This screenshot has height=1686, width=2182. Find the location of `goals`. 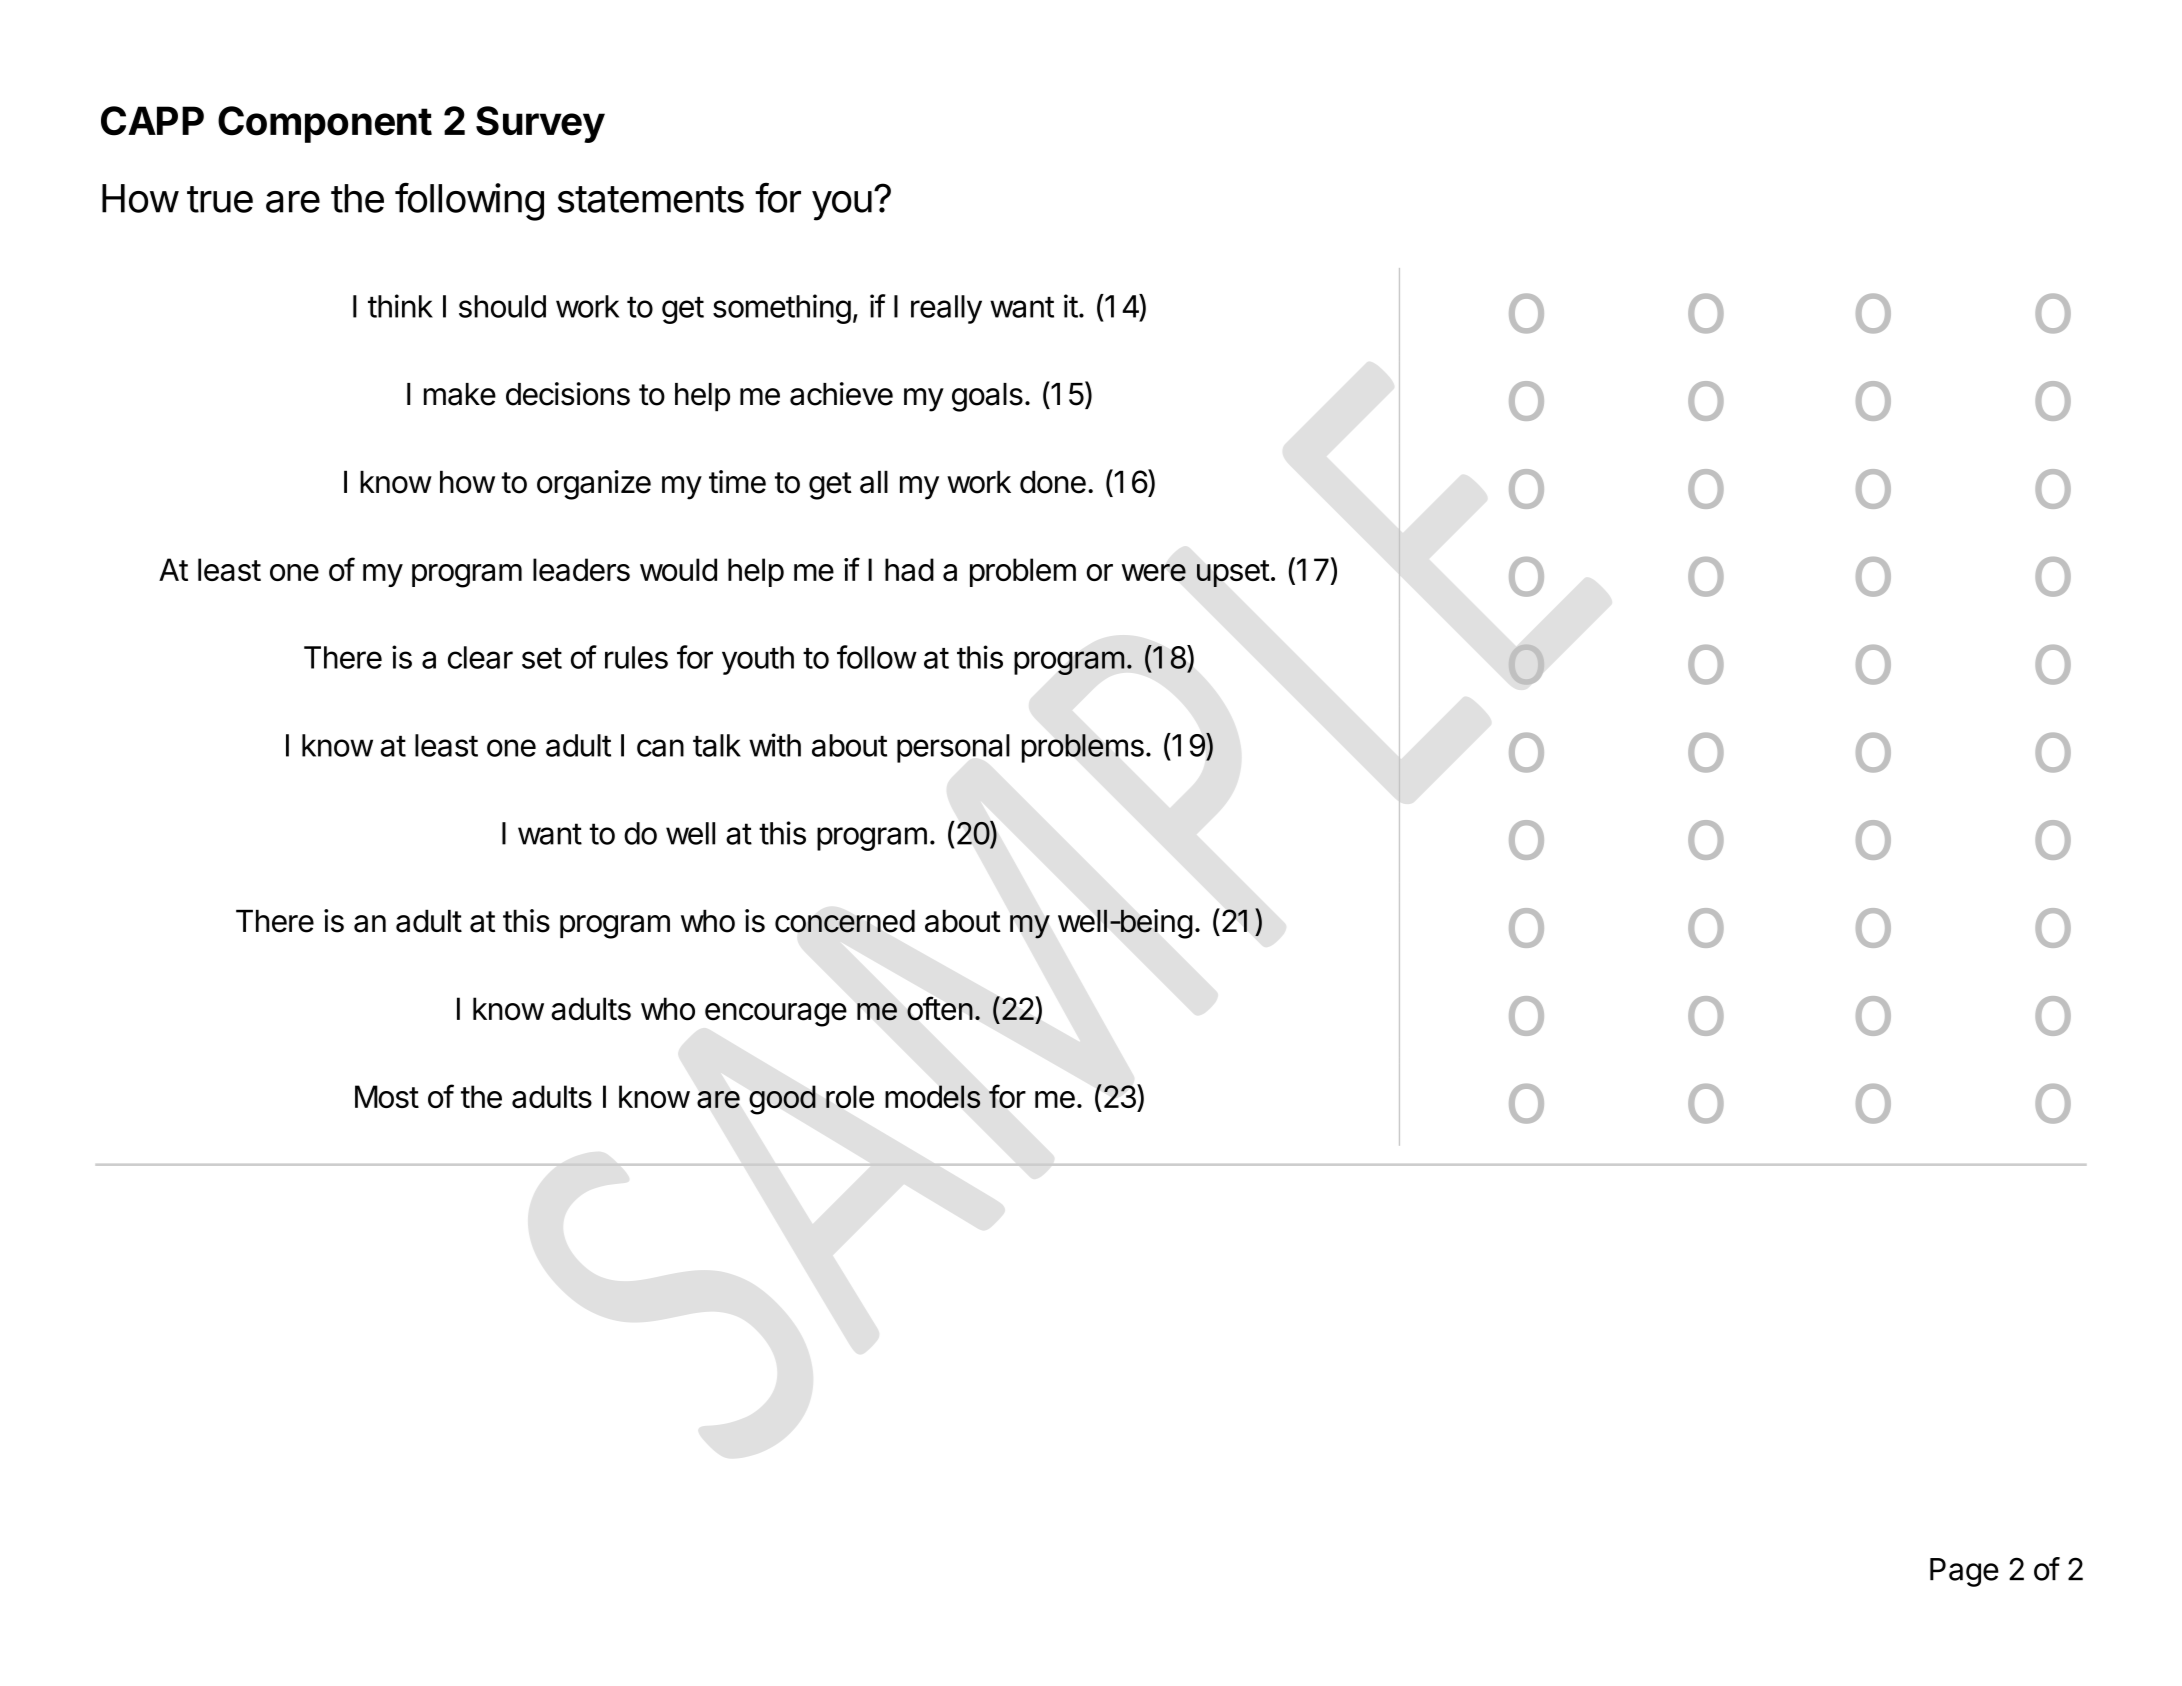

goals is located at coordinates (987, 397).
